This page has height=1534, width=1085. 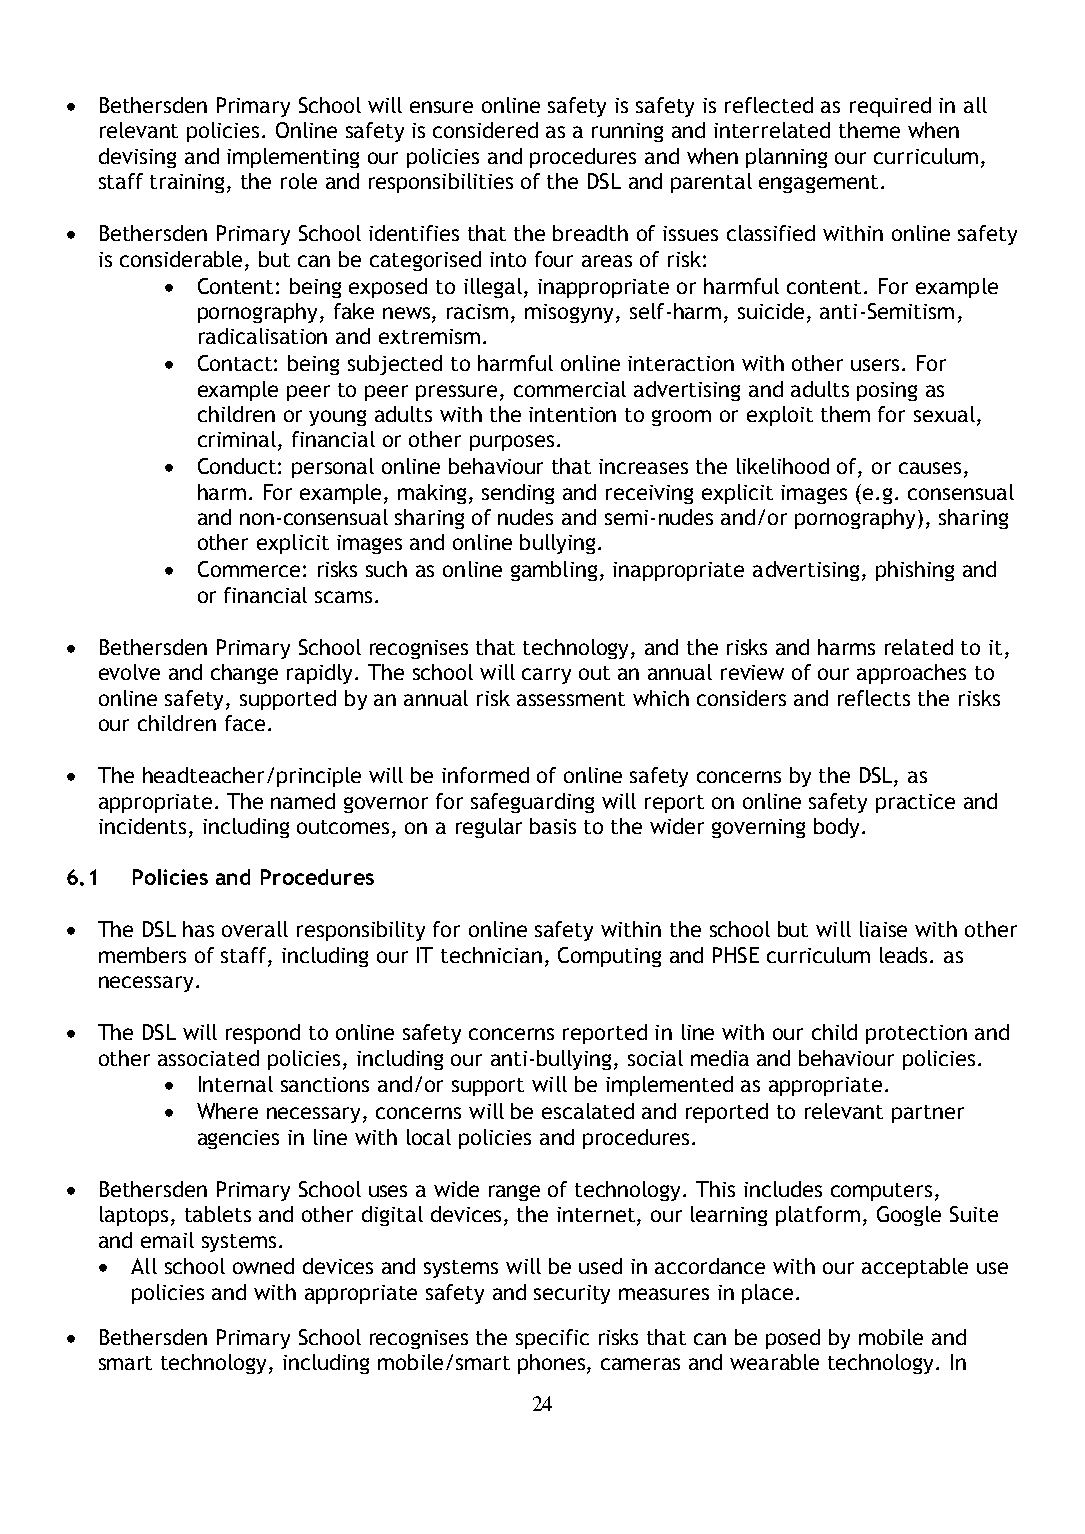 What do you see at coordinates (916, 1034) in the page?
I see `protection` at bounding box center [916, 1034].
